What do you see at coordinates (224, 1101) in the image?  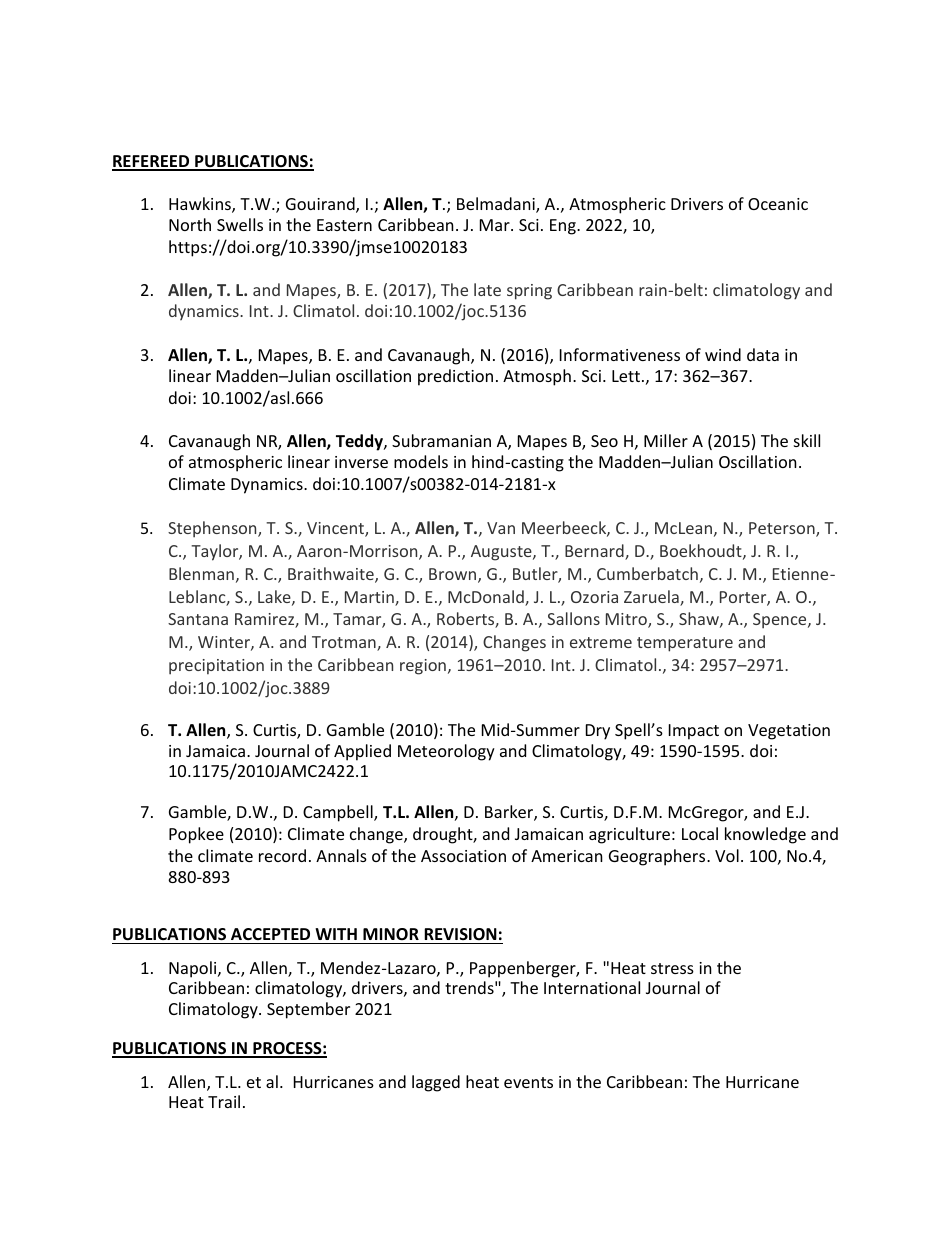 I see `Trail` at bounding box center [224, 1101].
